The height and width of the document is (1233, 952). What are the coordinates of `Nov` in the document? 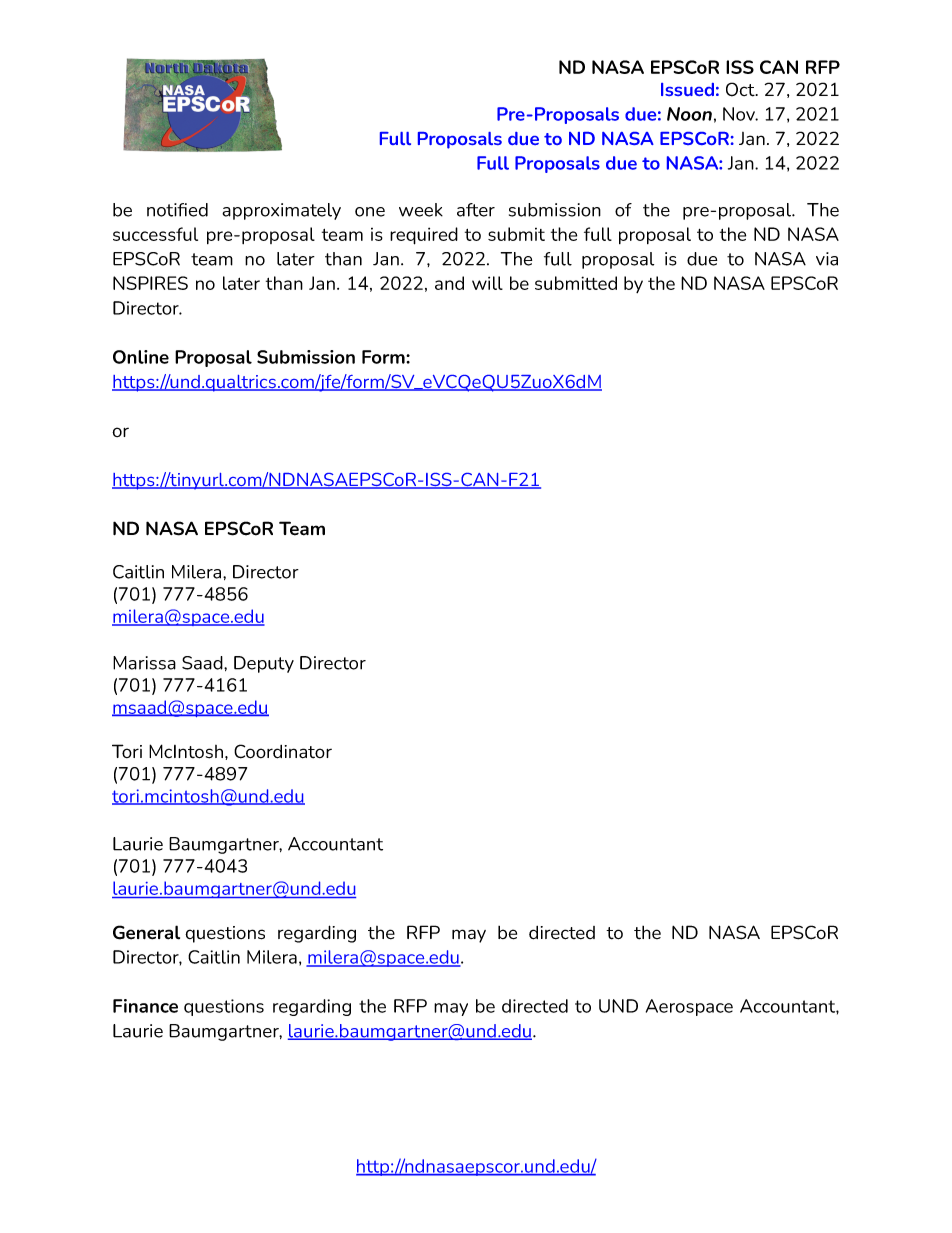 It's located at (740, 114).
